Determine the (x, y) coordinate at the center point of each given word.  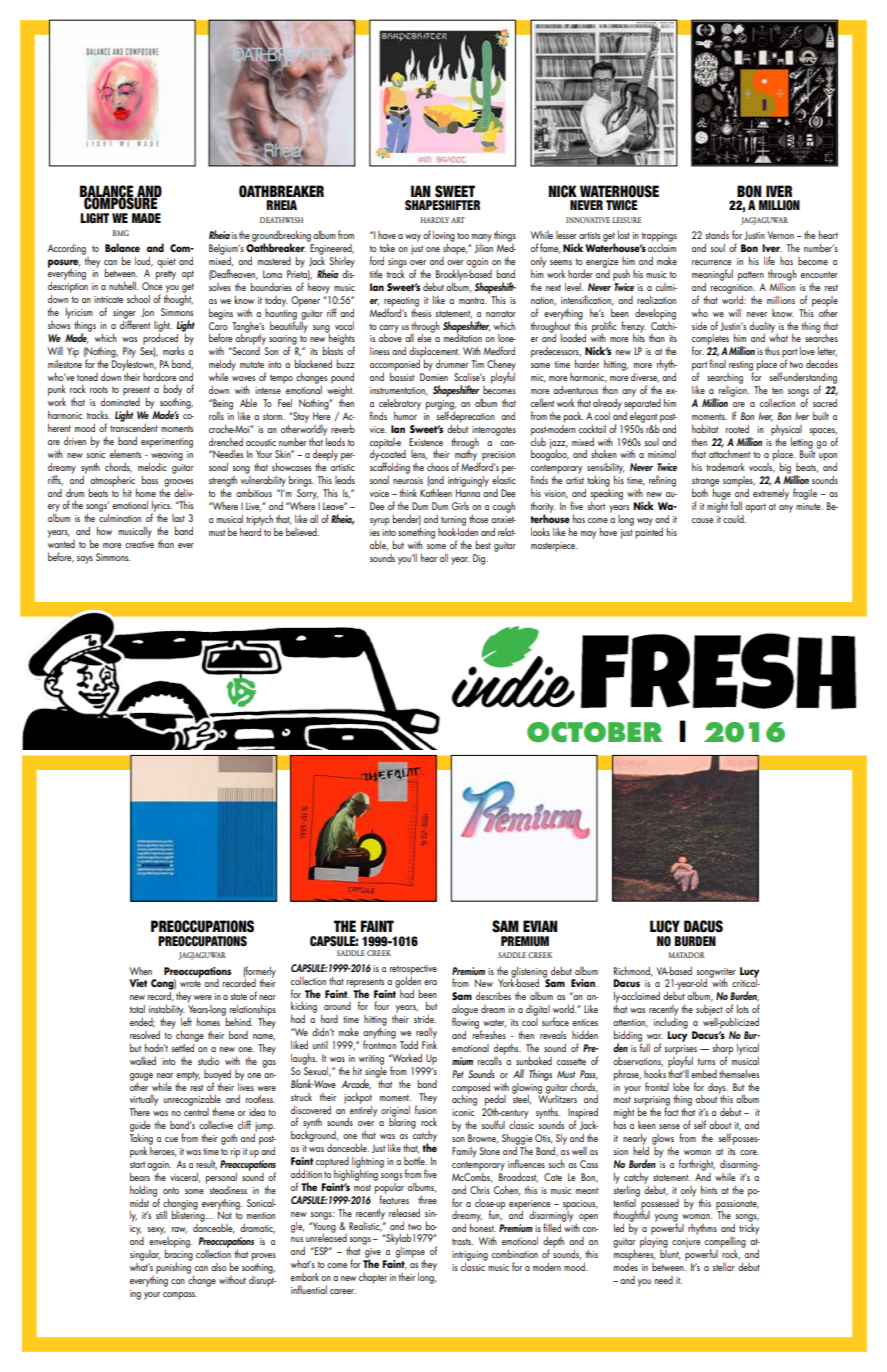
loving (444, 237)
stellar (724, 1266)
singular (145, 1255)
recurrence (711, 262)
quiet (166, 263)
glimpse (410, 1253)
